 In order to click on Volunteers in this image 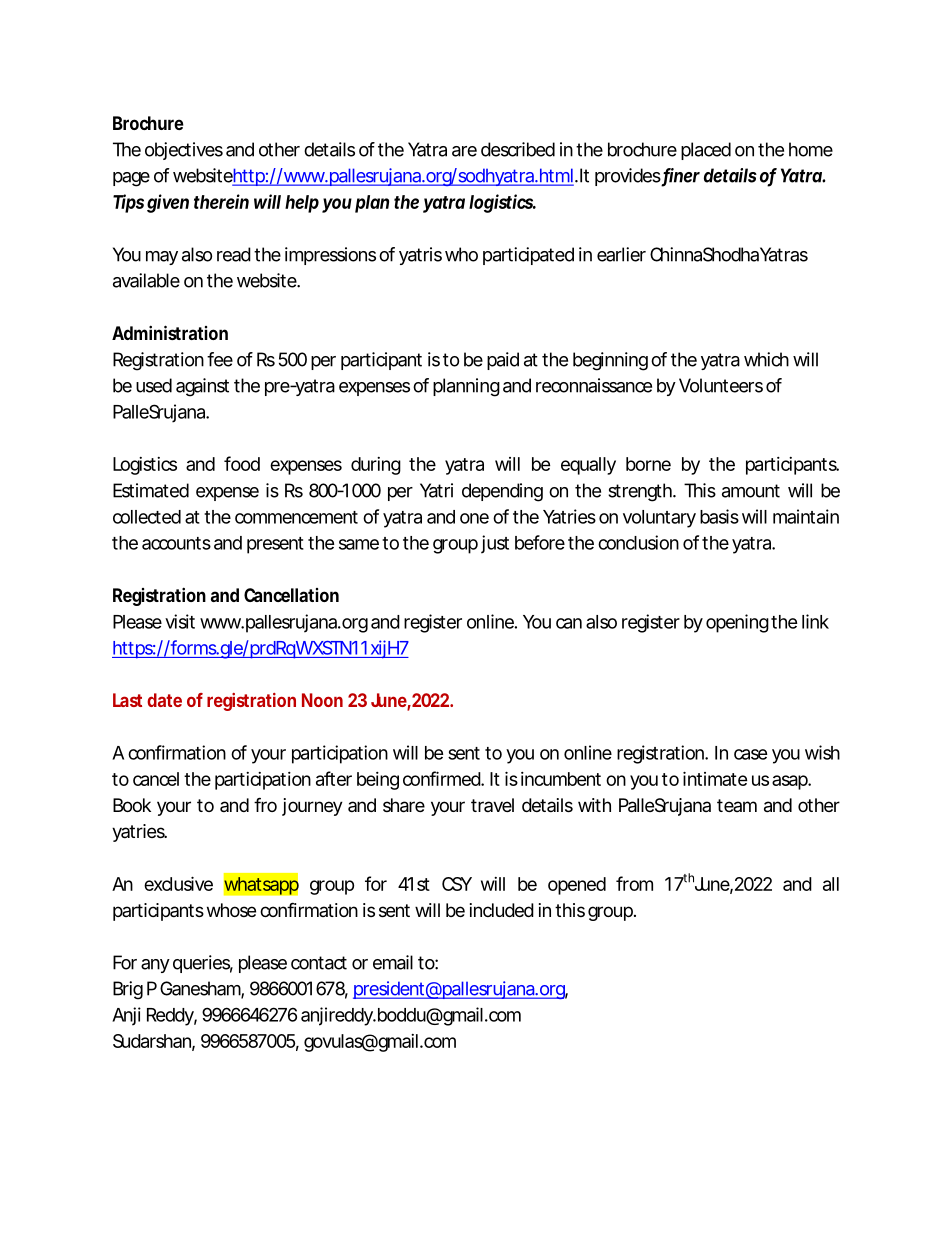, I will do `click(721, 385)`.
